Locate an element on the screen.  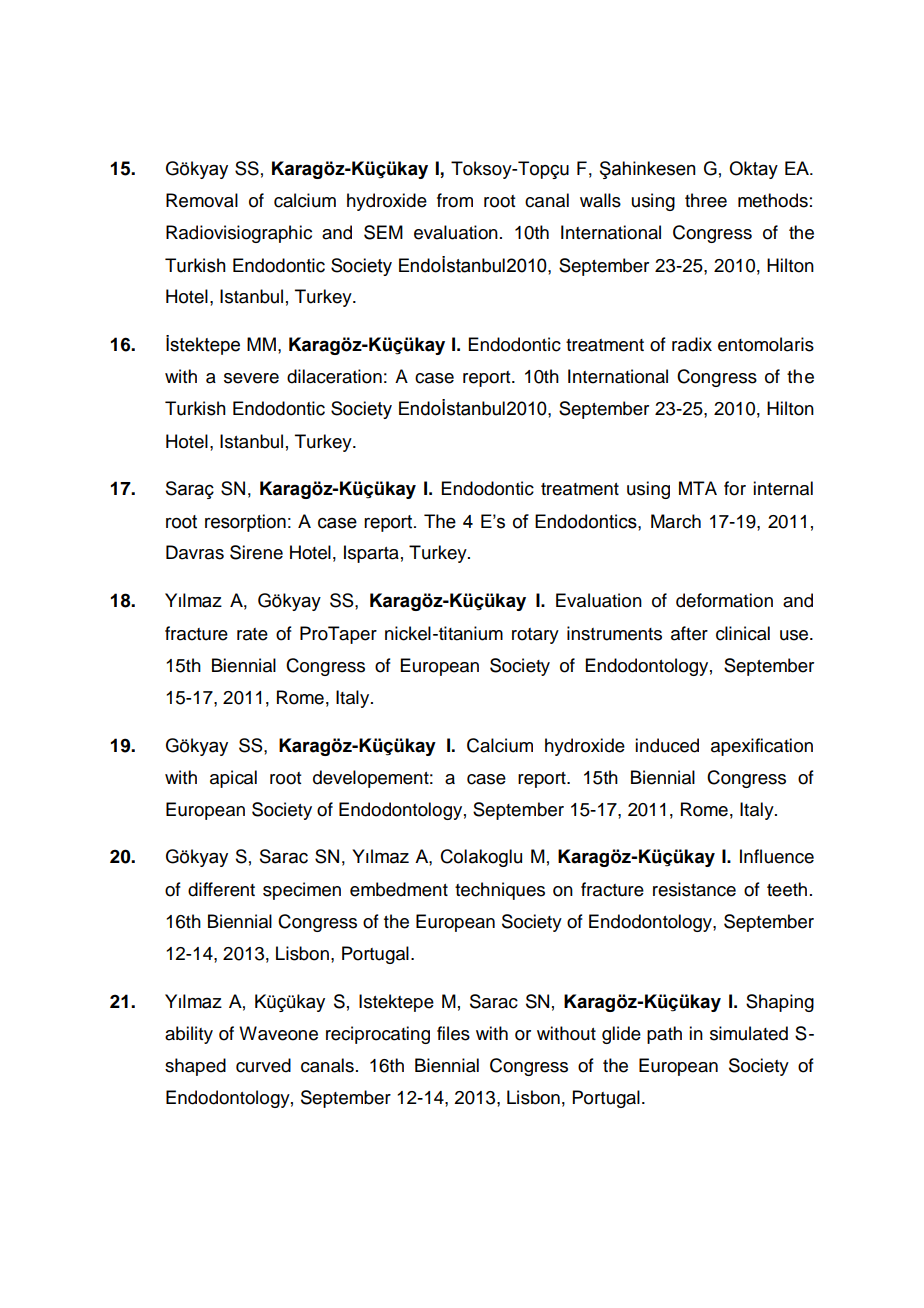
March is located at coordinates (676, 521).
